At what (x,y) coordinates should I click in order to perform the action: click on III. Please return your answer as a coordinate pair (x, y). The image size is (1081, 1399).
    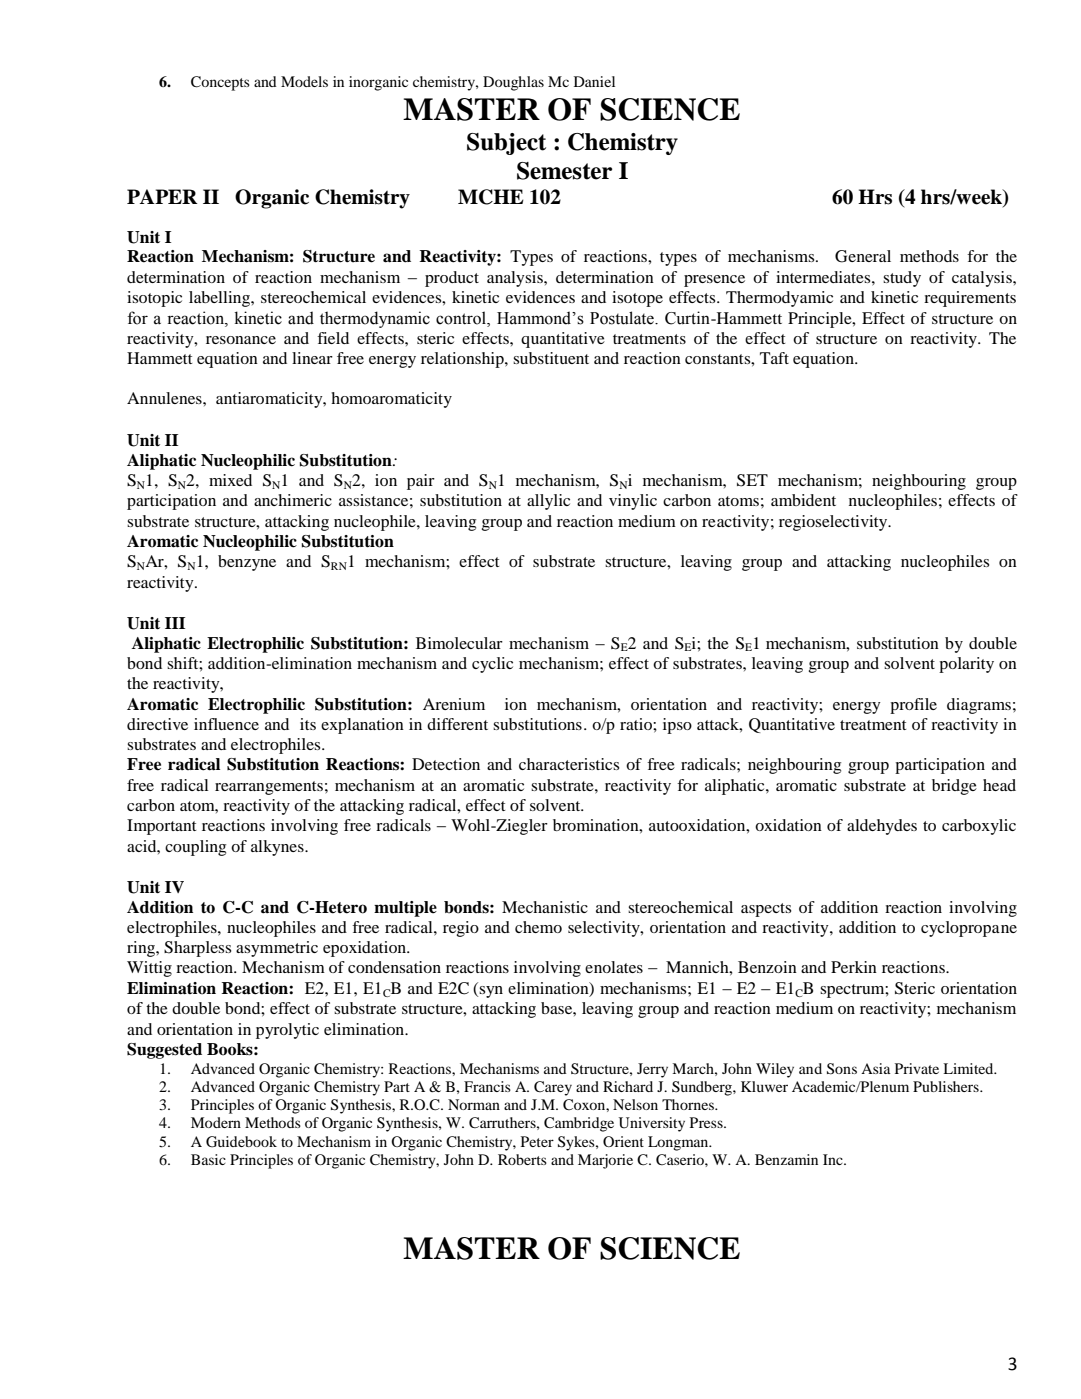
    Looking at the image, I should click on (175, 623).
